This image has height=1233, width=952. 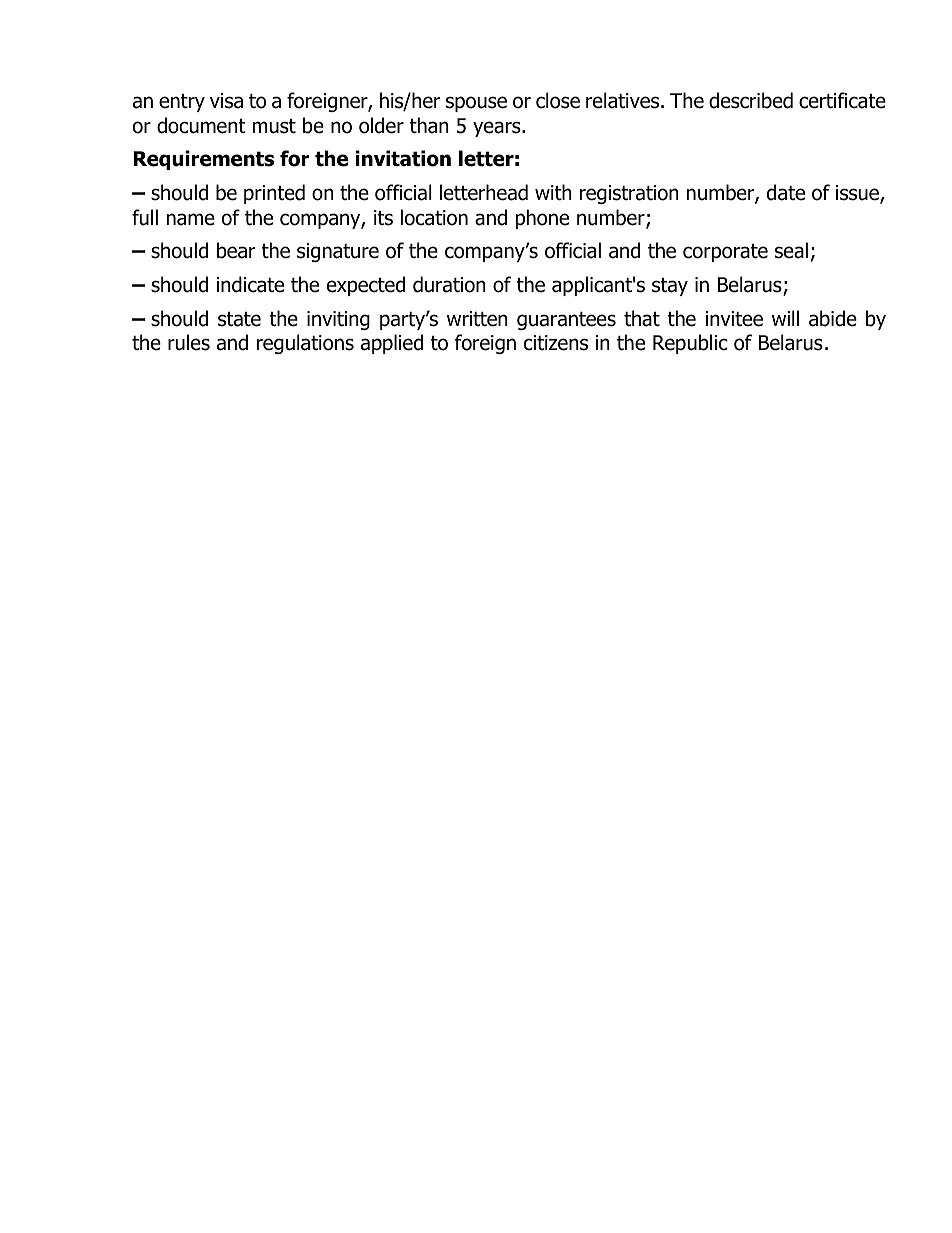 What do you see at coordinates (250, 284) in the image?
I see `indicate` at bounding box center [250, 284].
